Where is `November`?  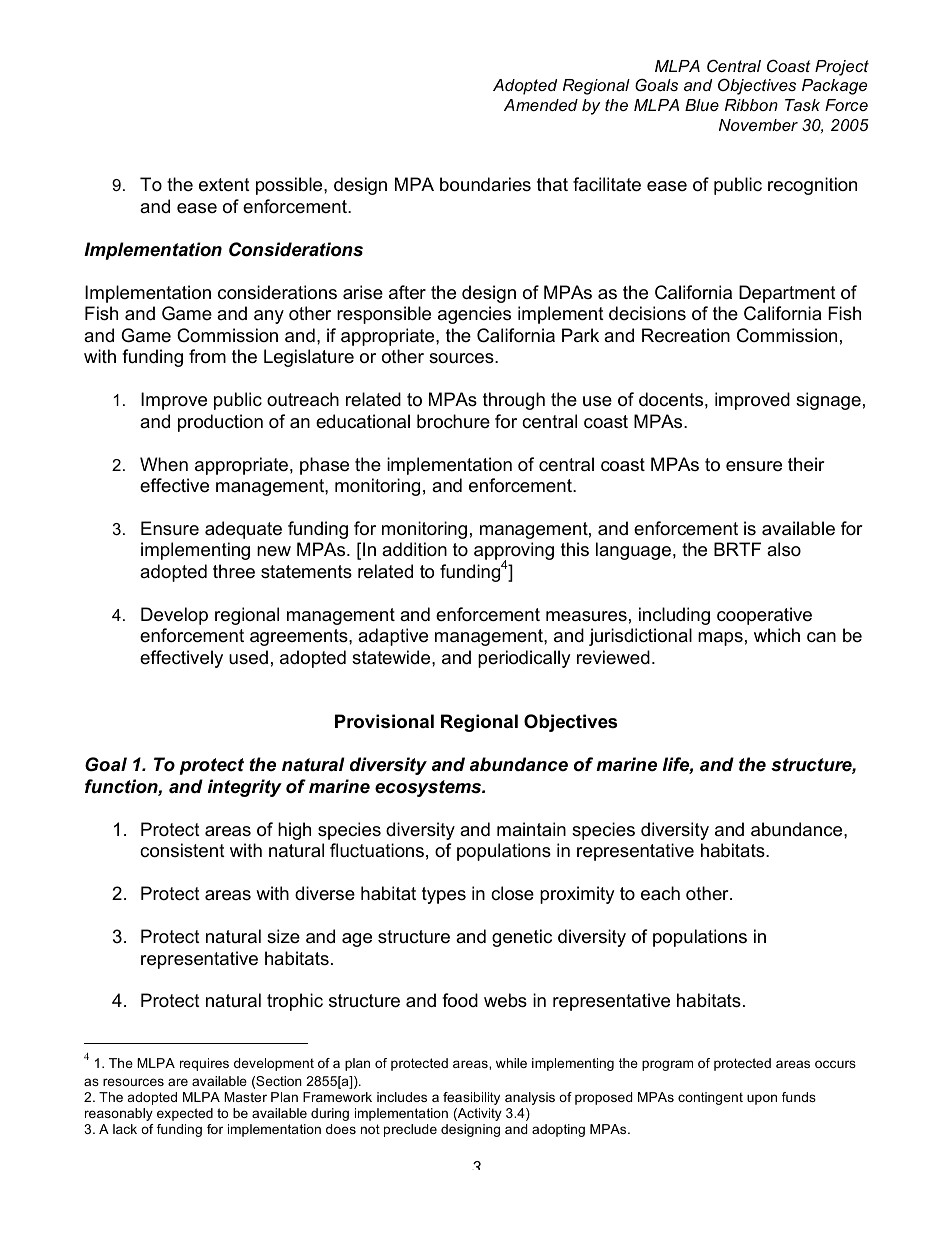
November is located at coordinates (758, 125).
